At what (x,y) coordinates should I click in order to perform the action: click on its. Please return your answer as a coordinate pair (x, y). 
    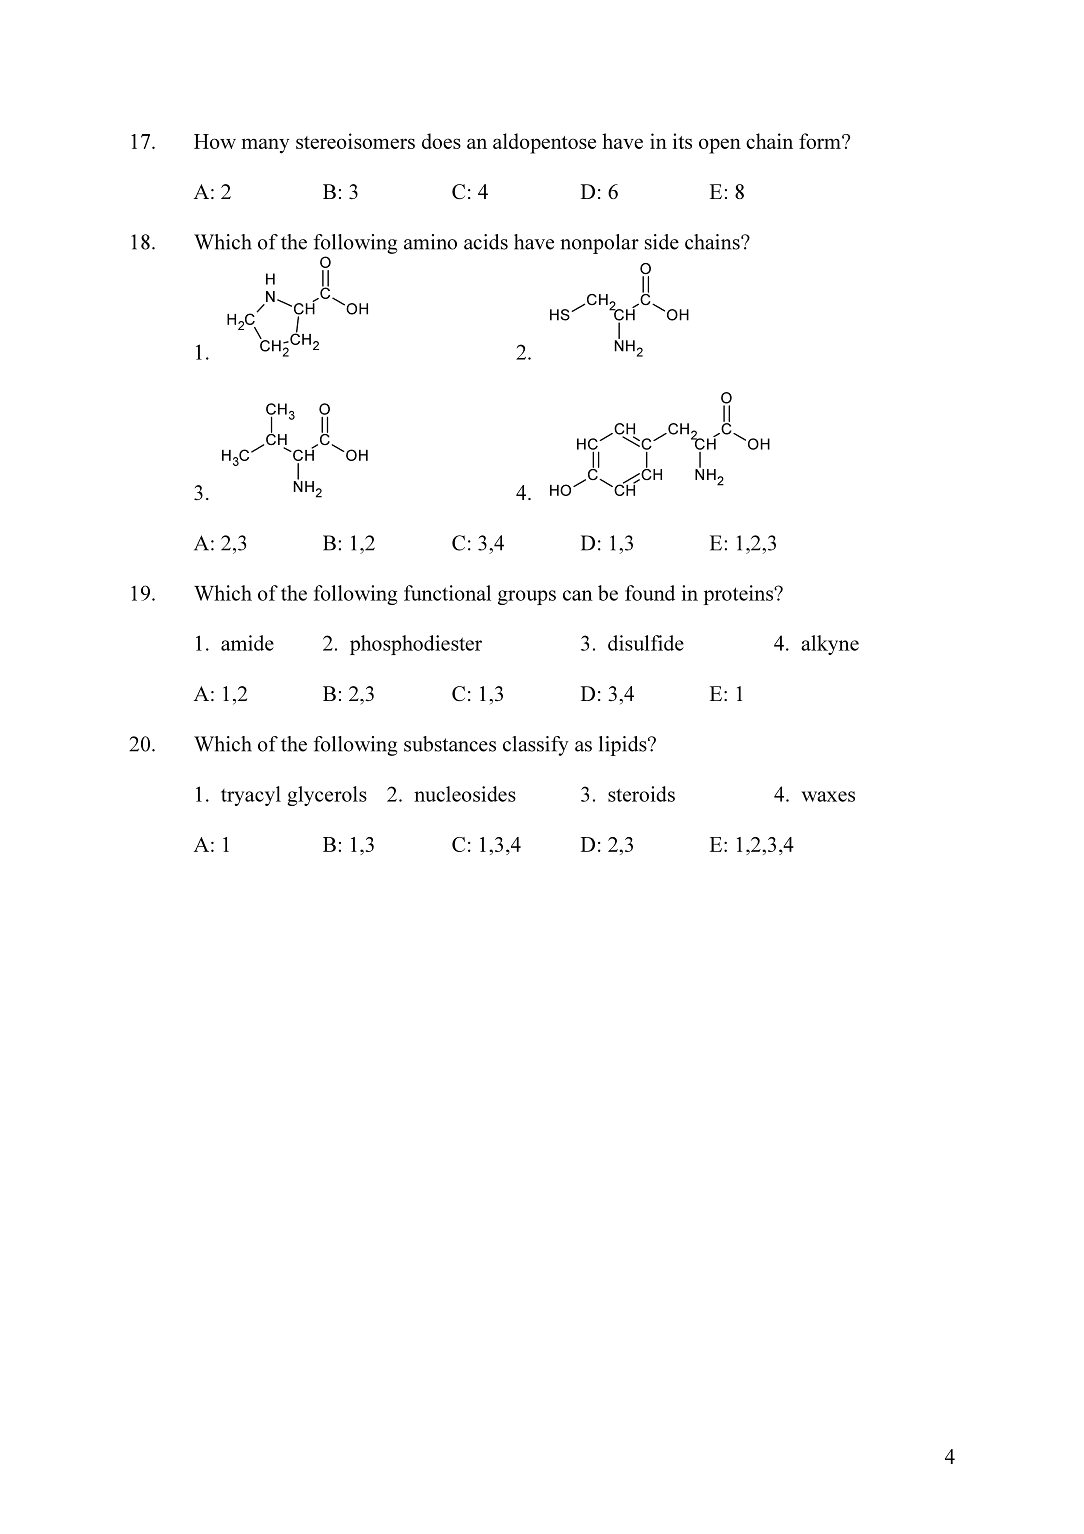
    Looking at the image, I should click on (682, 141).
